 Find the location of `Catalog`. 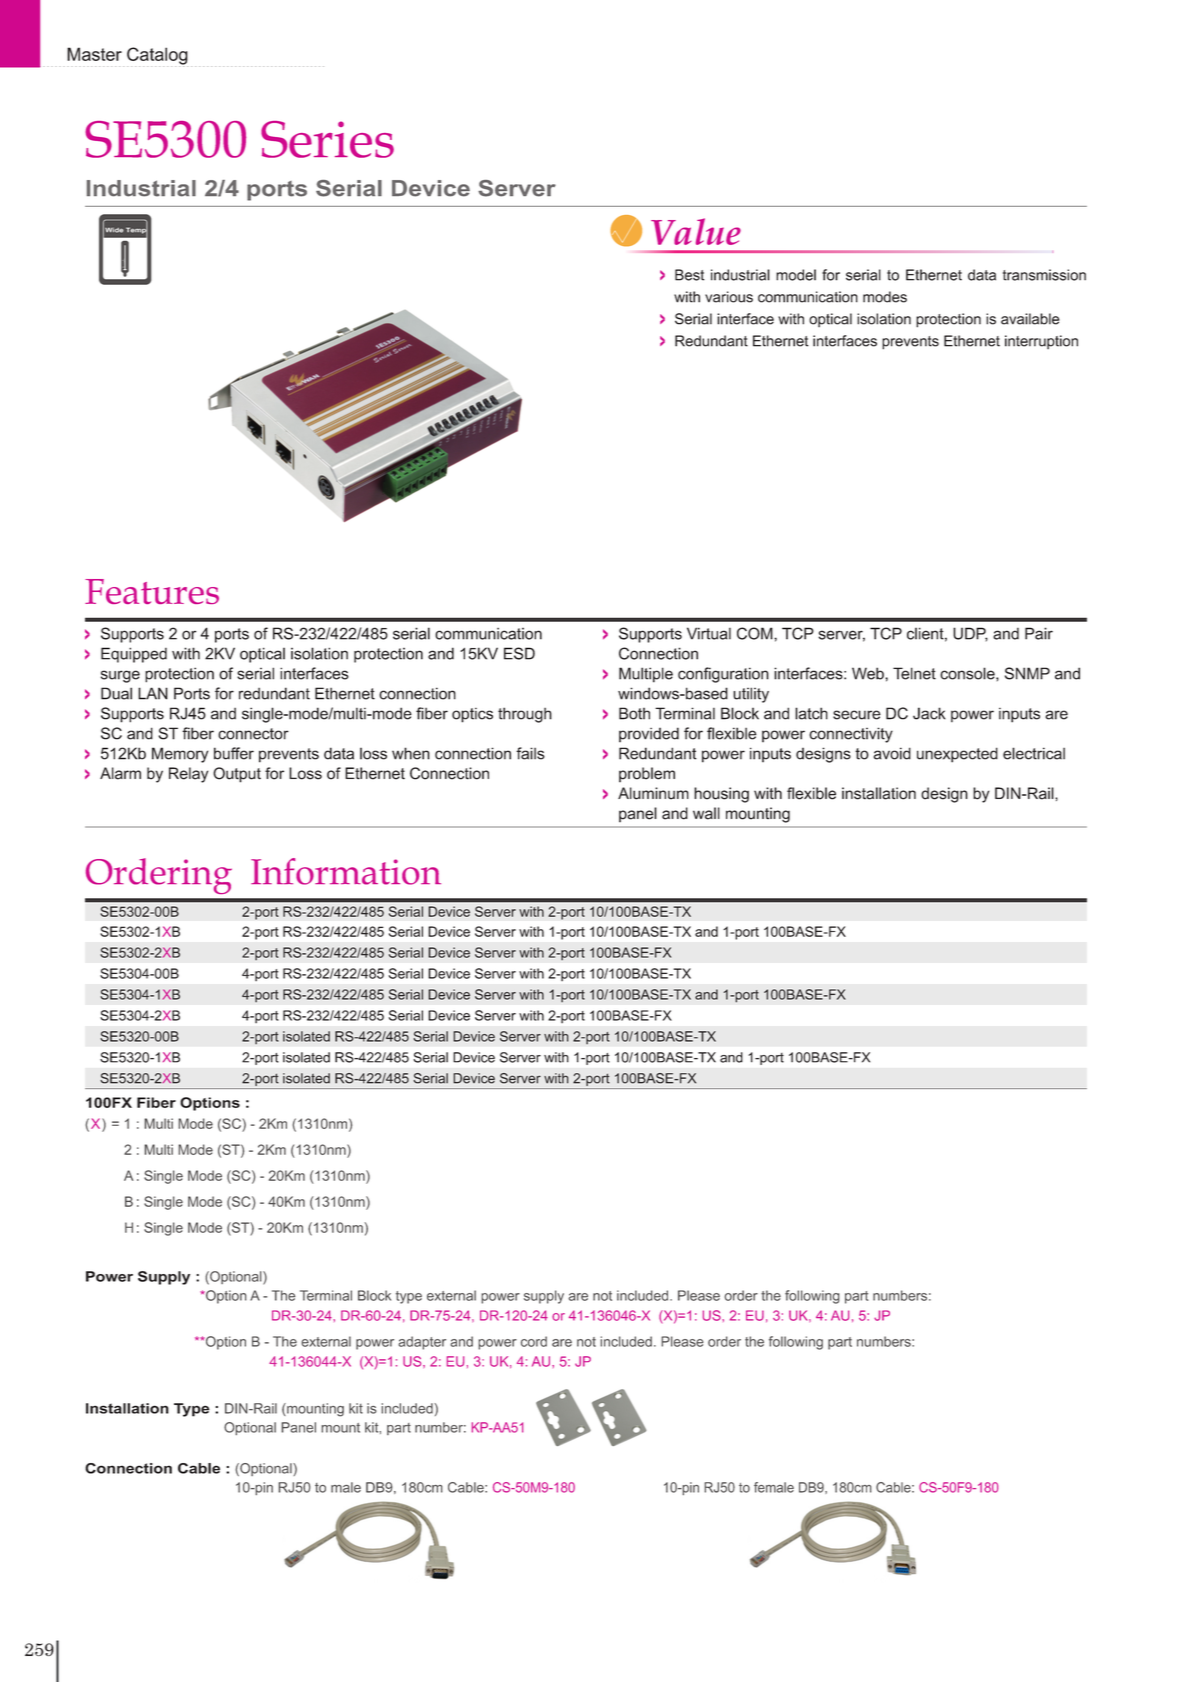

Catalog is located at coordinates (157, 57).
